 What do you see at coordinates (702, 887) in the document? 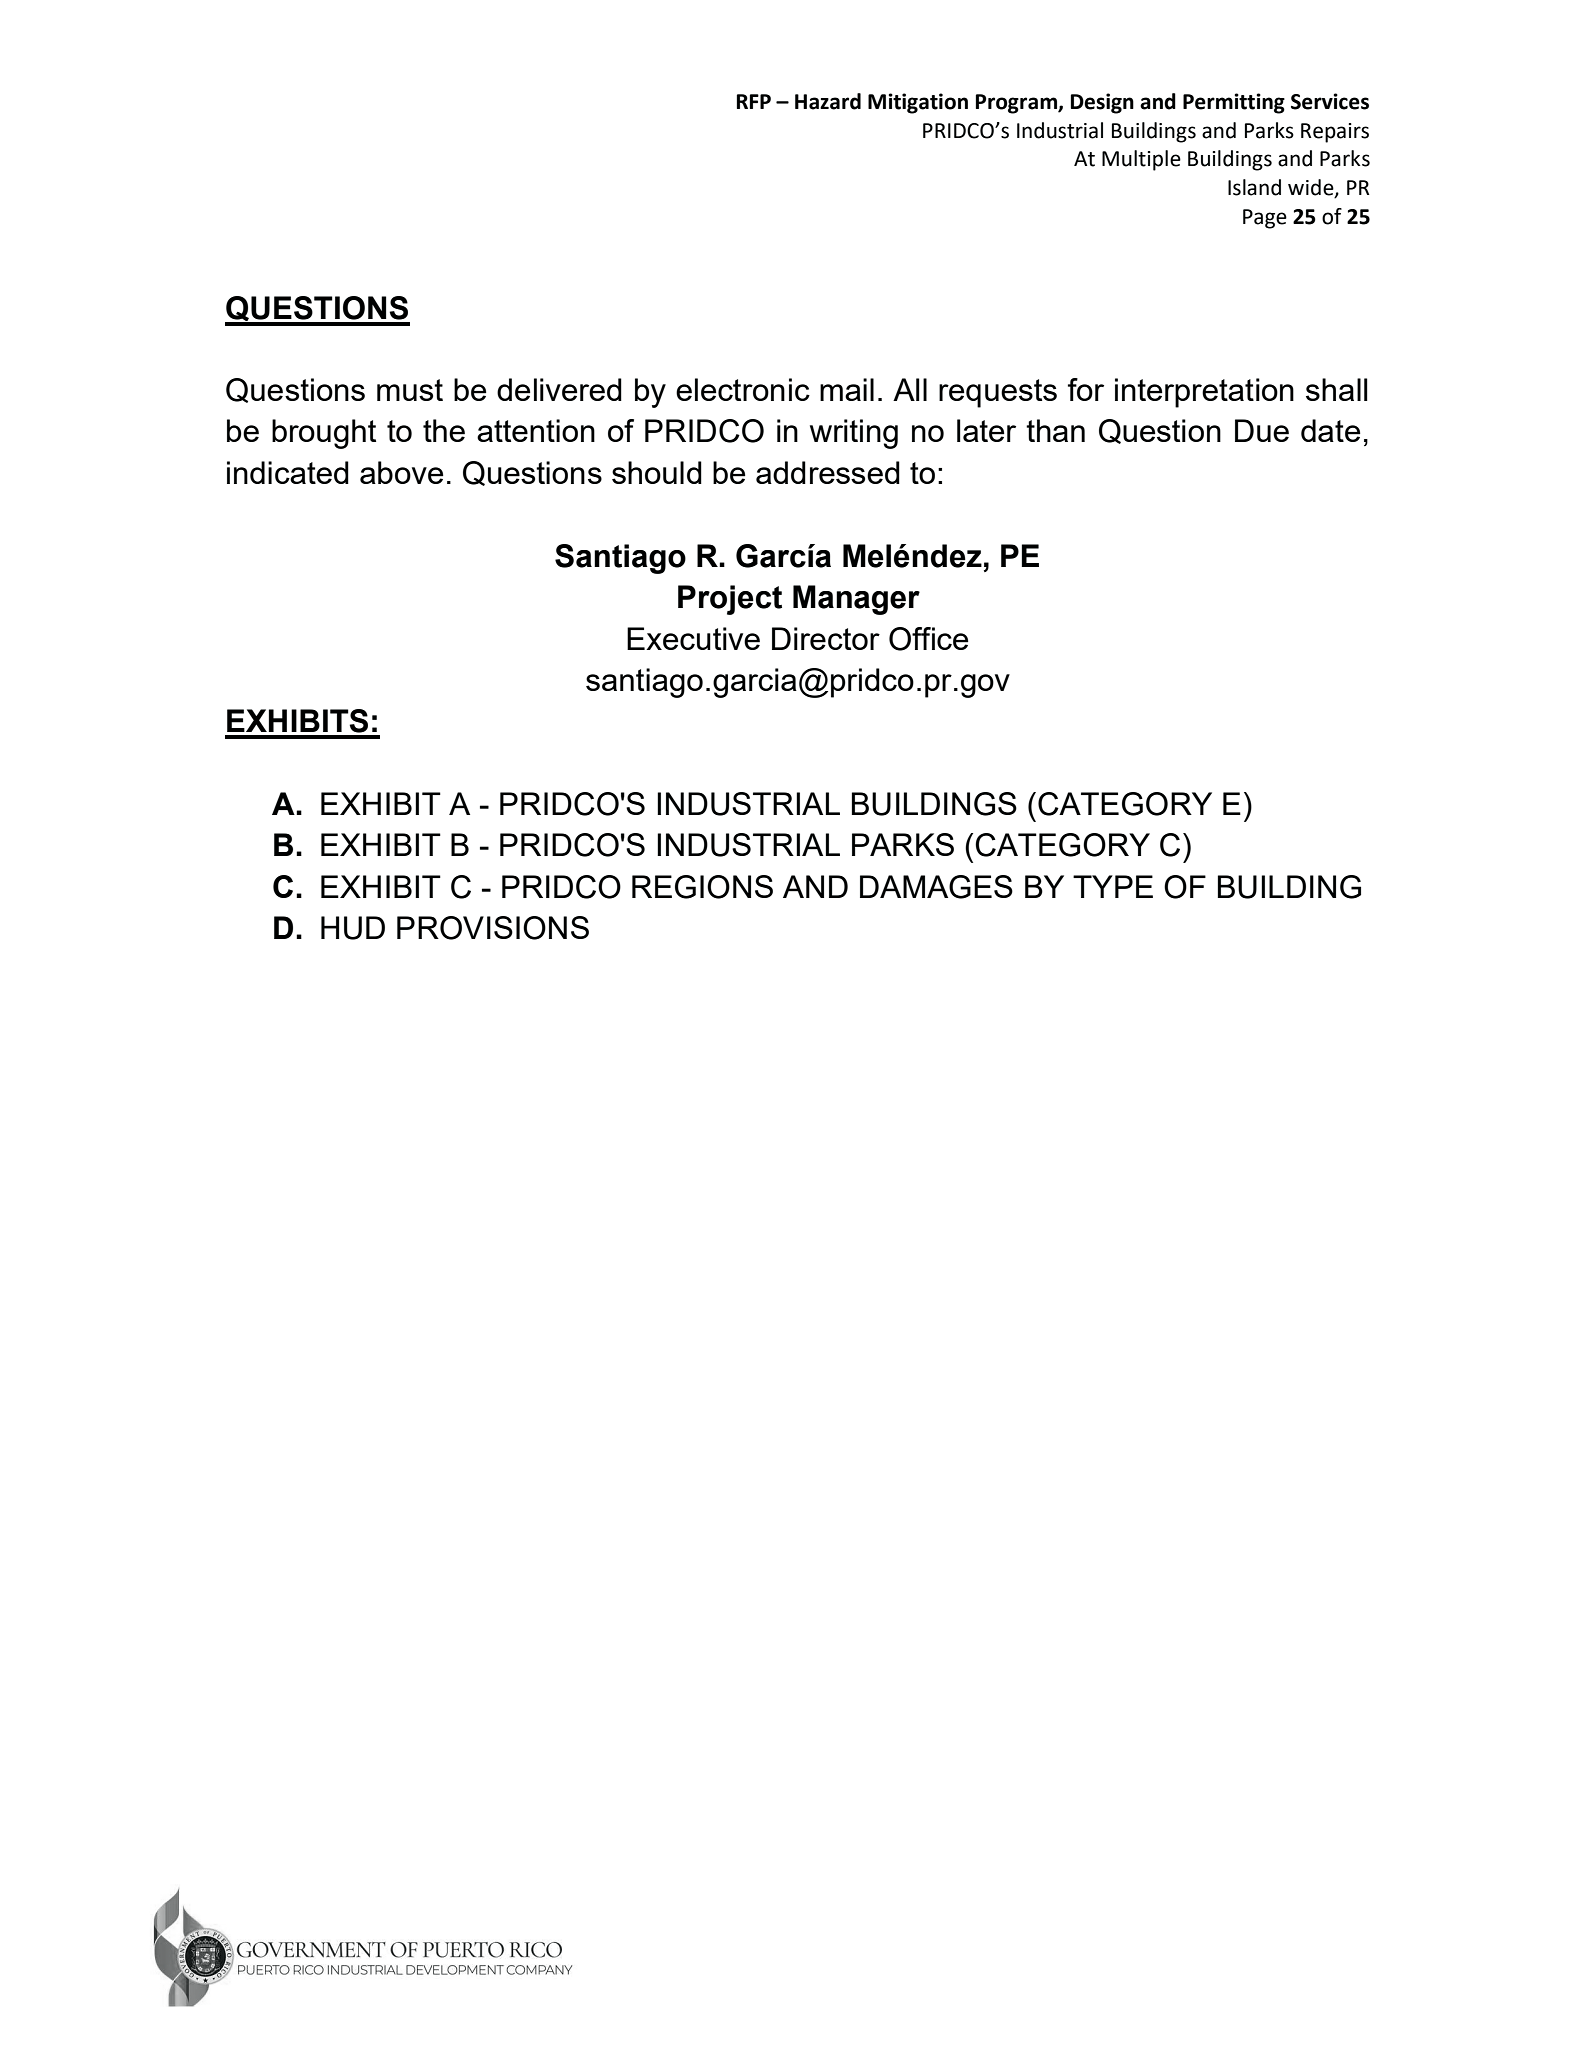
I see `REGIONS` at bounding box center [702, 887].
